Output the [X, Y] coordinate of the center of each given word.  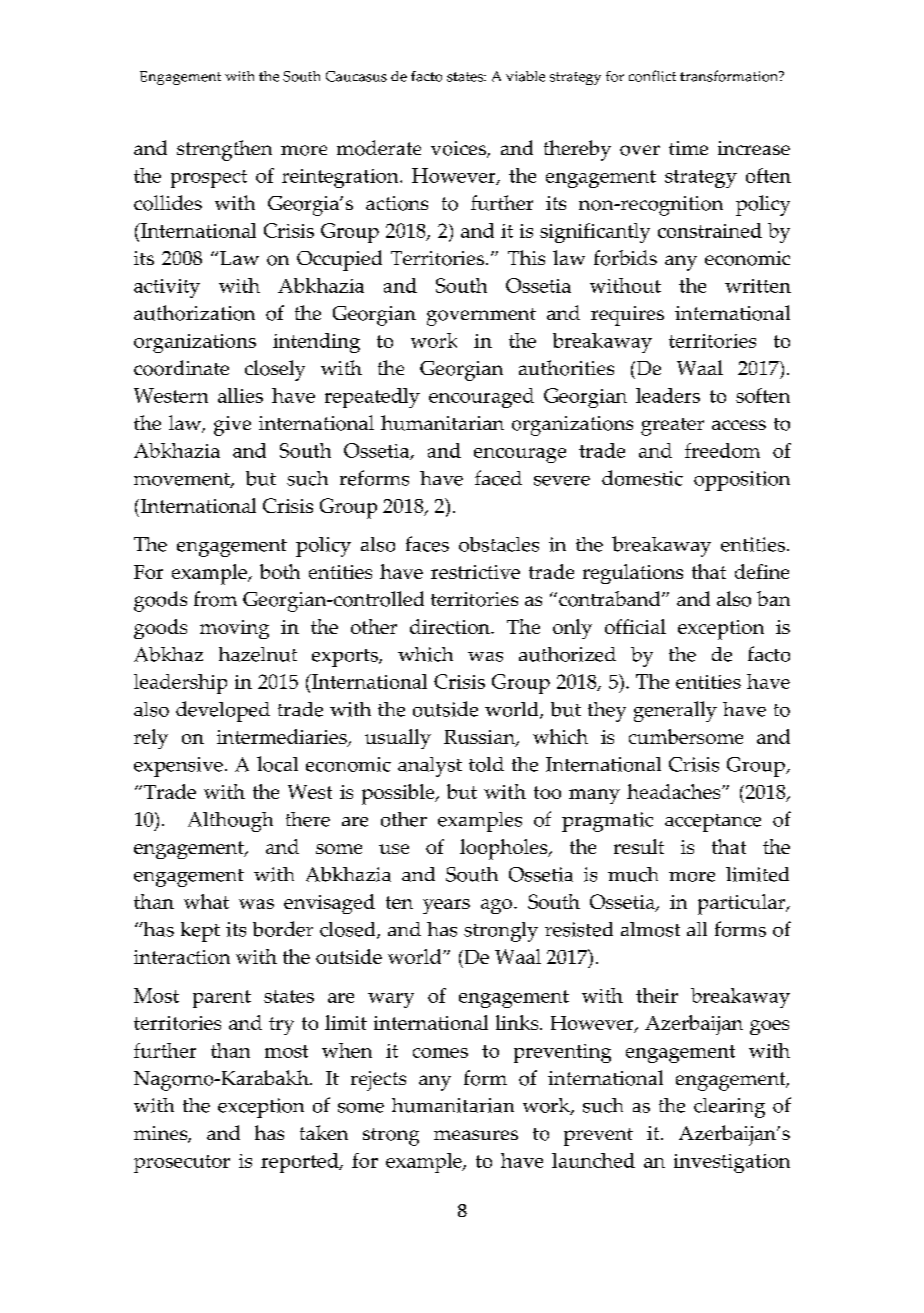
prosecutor [182, 1164]
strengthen [224, 150]
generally [675, 711]
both [280, 571]
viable [525, 76]
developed [223, 711]
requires [627, 316]
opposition [742, 481]
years [446, 906]
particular [743, 904]
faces [427, 544]
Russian [480, 738]
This [526, 257]
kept [200, 932]
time [688, 148]
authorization [194, 313]
